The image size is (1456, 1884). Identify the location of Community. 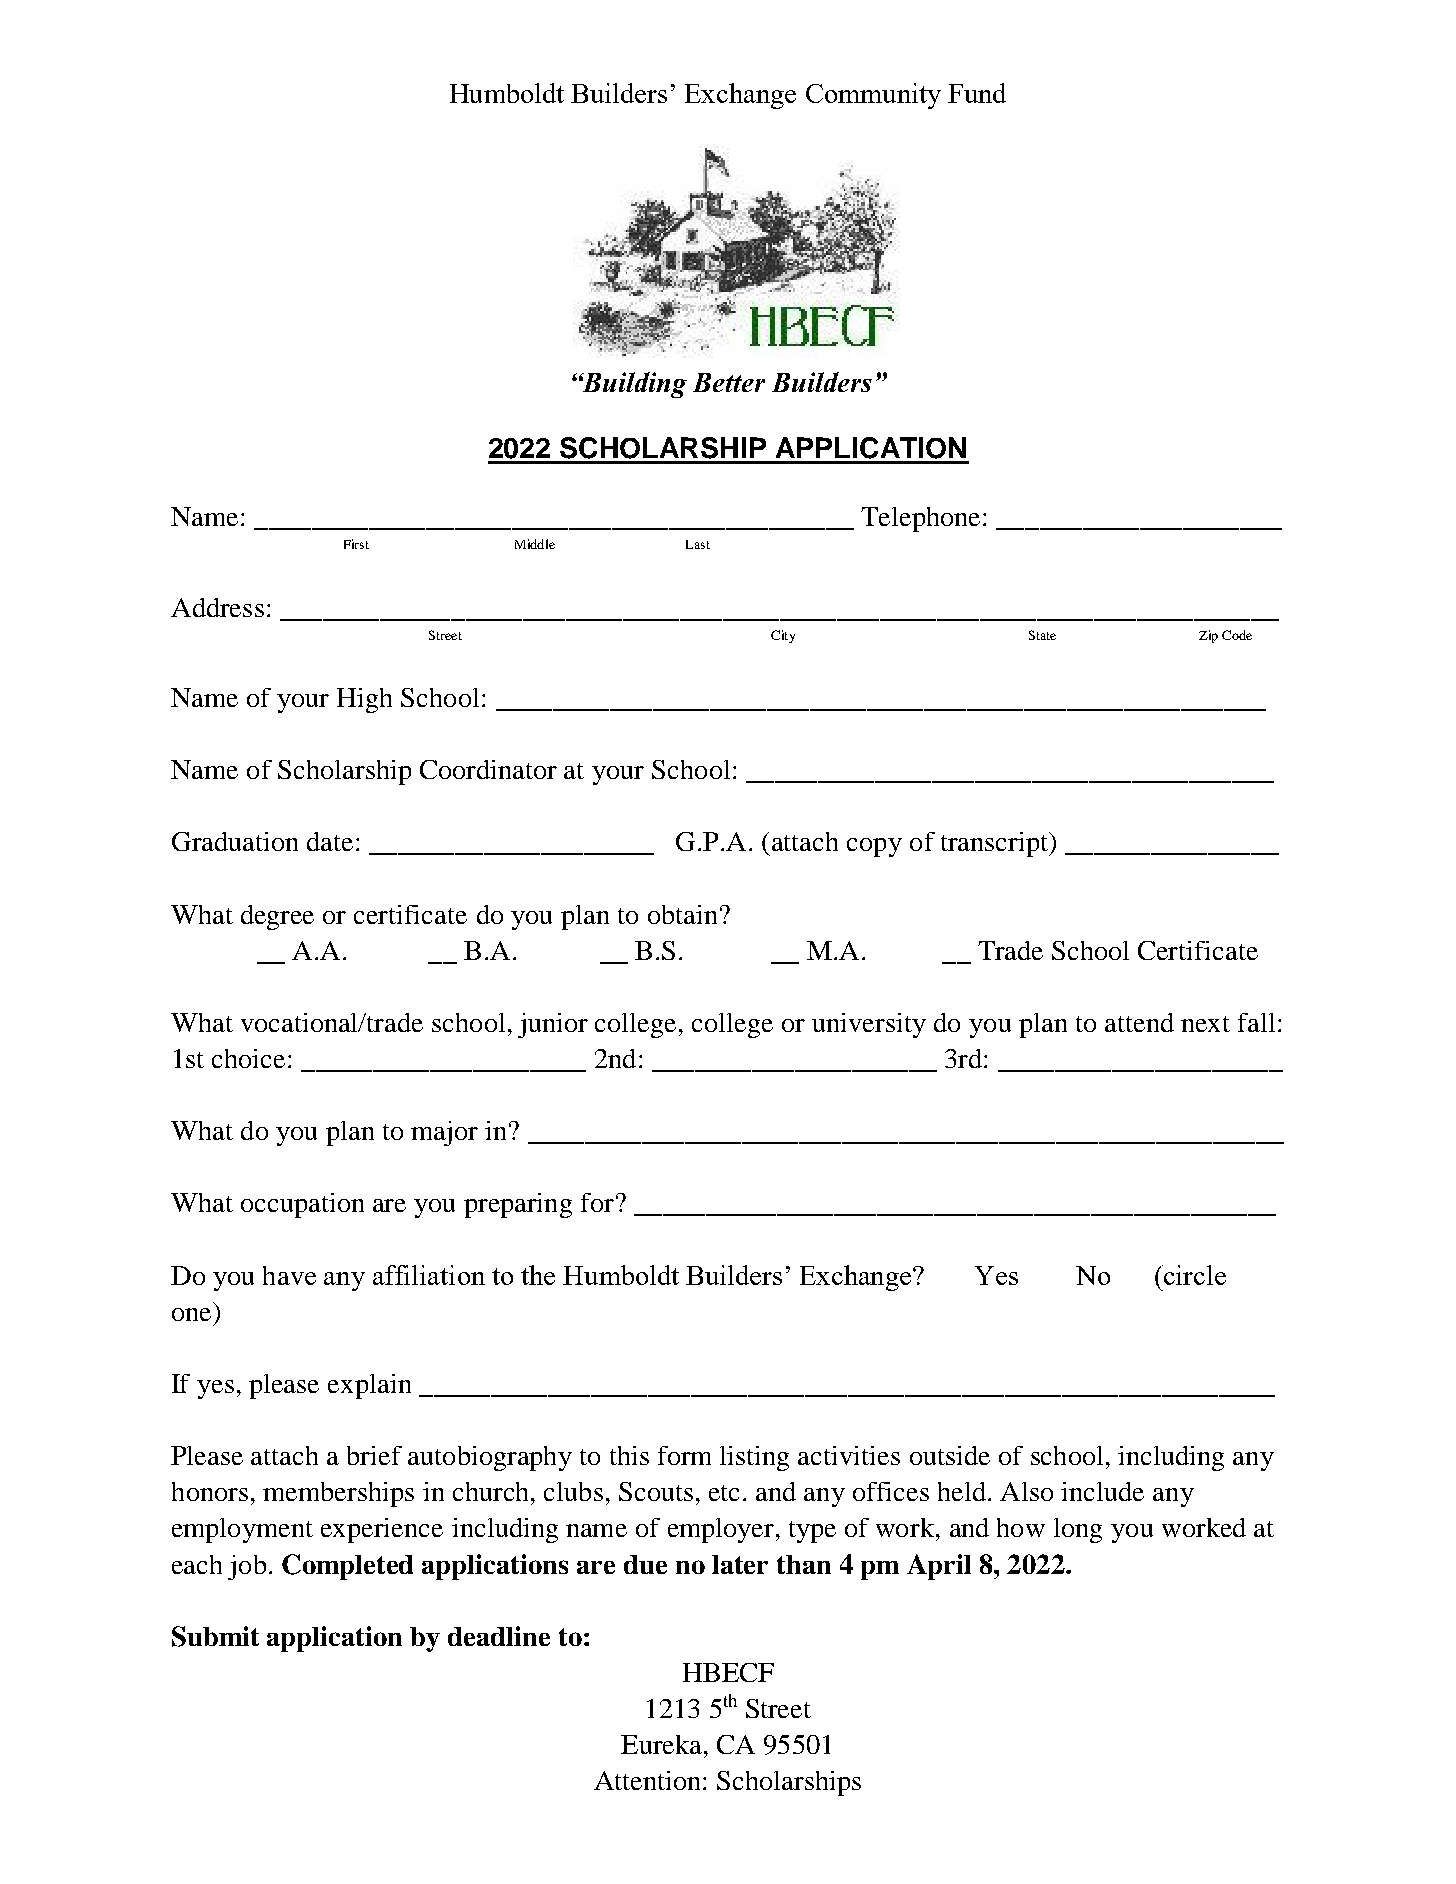
(873, 96).
